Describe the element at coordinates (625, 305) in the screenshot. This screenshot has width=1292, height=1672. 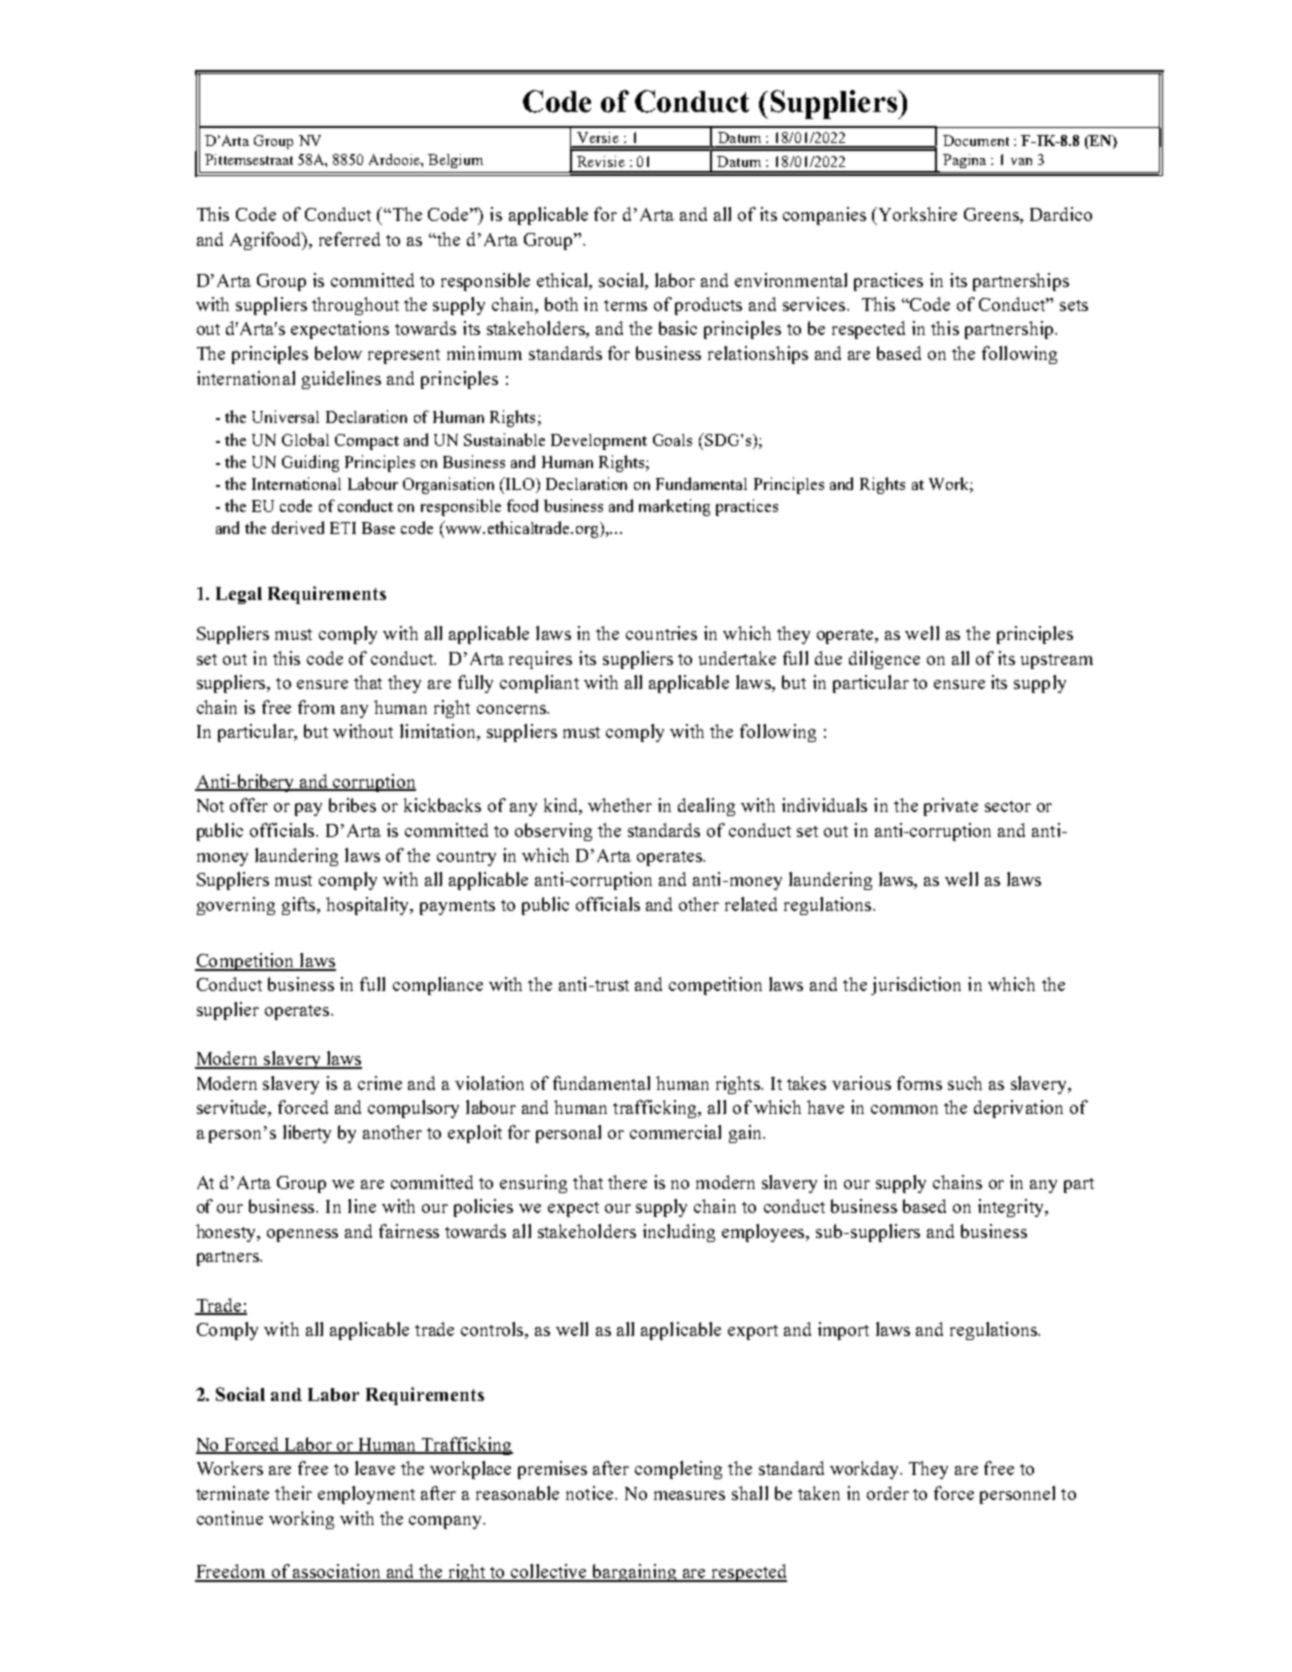
I see `terms` at that location.
